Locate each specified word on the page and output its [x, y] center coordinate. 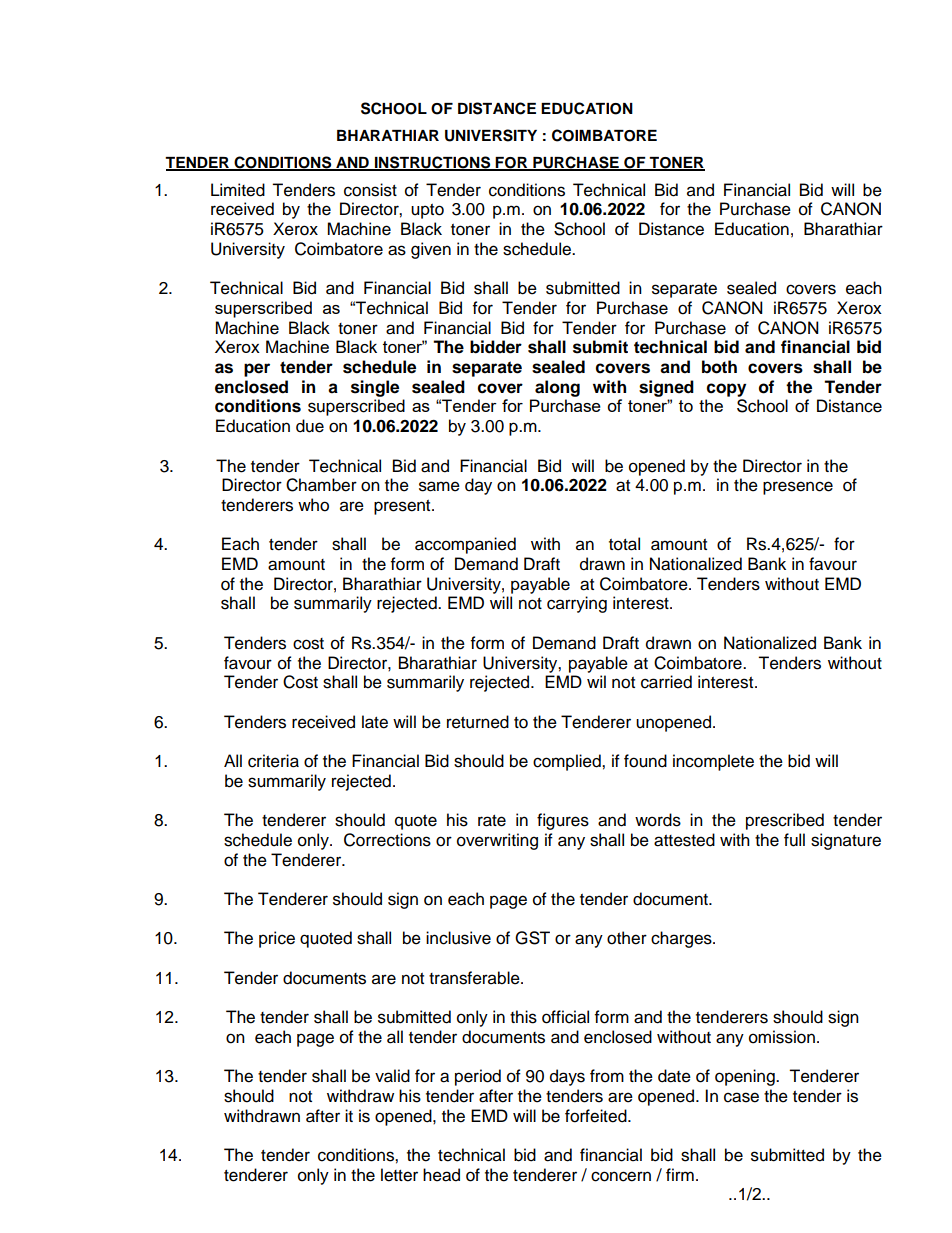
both [719, 367]
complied [568, 762]
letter [399, 1175]
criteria [273, 761]
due [310, 426]
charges [682, 939]
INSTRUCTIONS [433, 163]
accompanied [465, 545]
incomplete [713, 762]
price [277, 939]
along [557, 388]
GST [532, 938]
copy [726, 390]
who [313, 505]
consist [370, 190]
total [624, 544]
